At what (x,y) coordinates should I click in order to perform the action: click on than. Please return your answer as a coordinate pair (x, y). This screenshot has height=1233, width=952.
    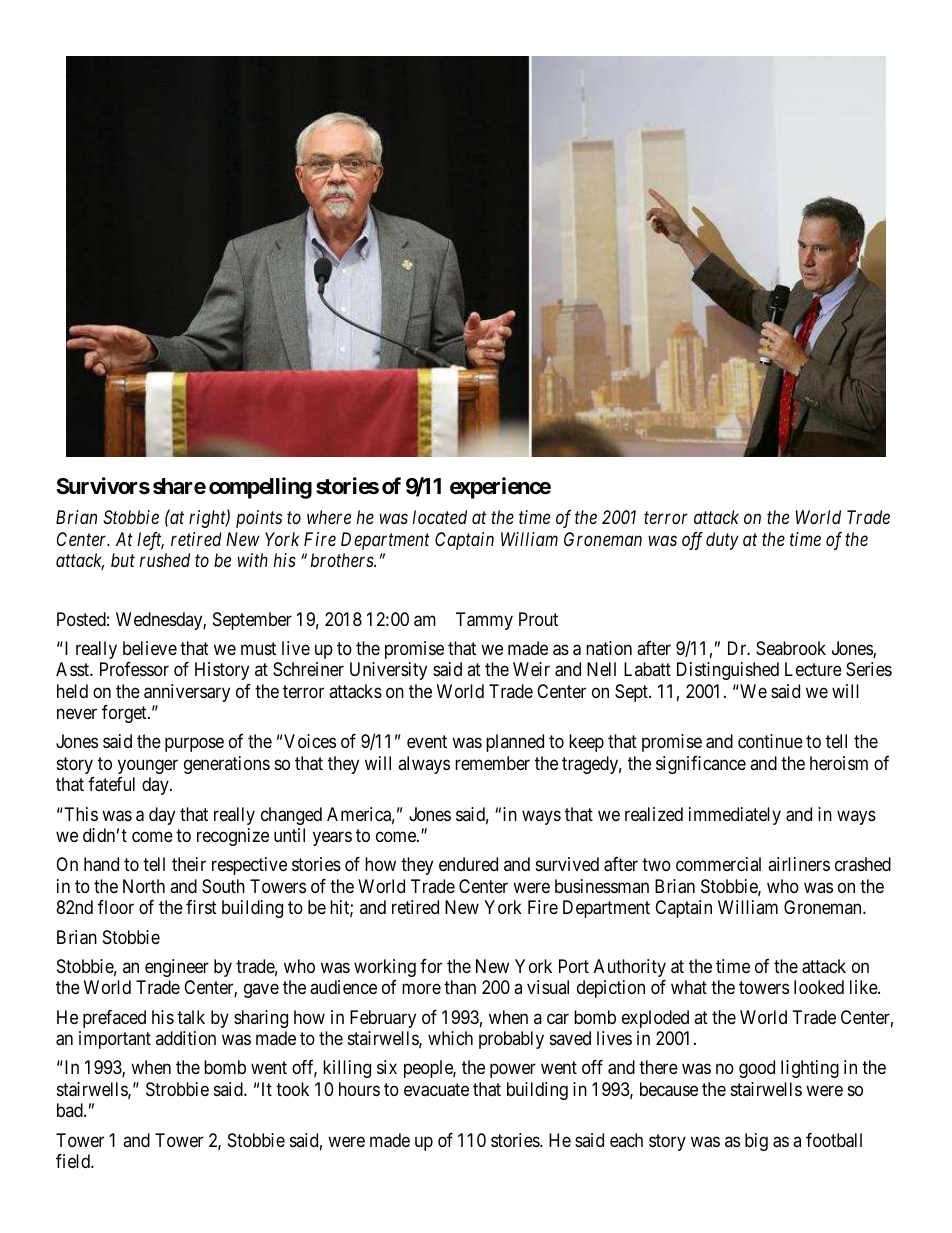
    Looking at the image, I should click on (460, 987).
